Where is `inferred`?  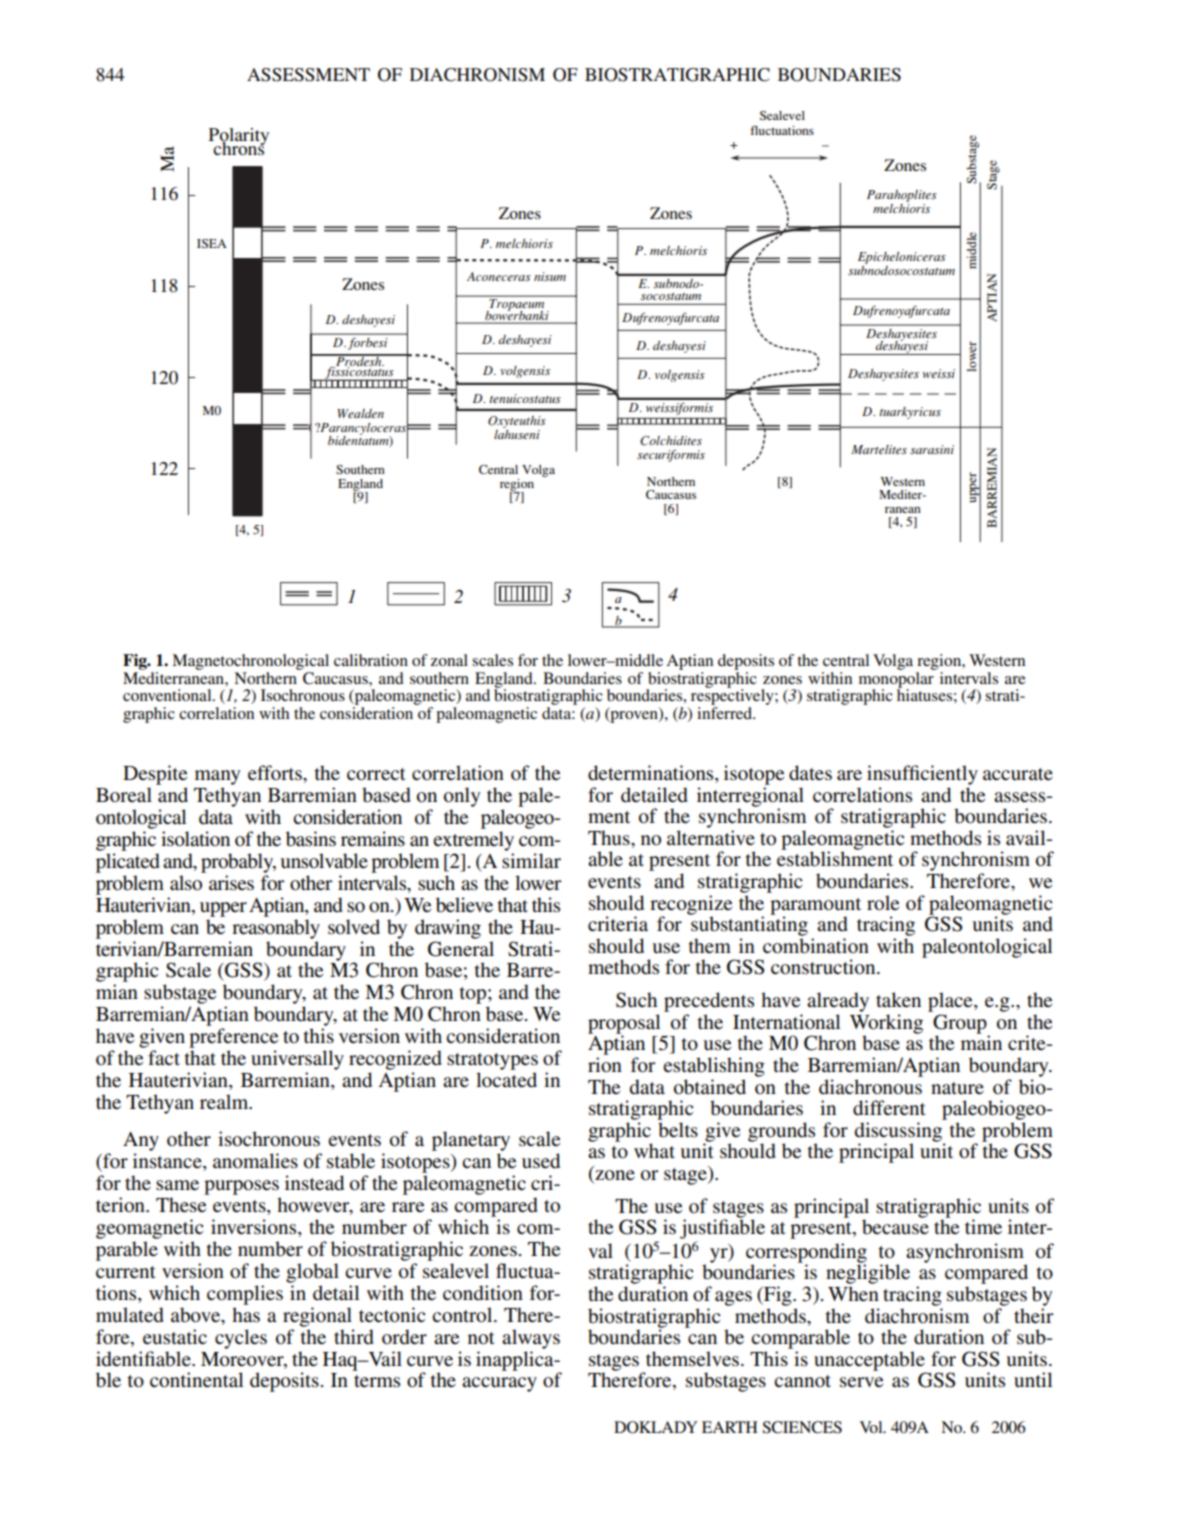 inferred is located at coordinates (726, 713).
